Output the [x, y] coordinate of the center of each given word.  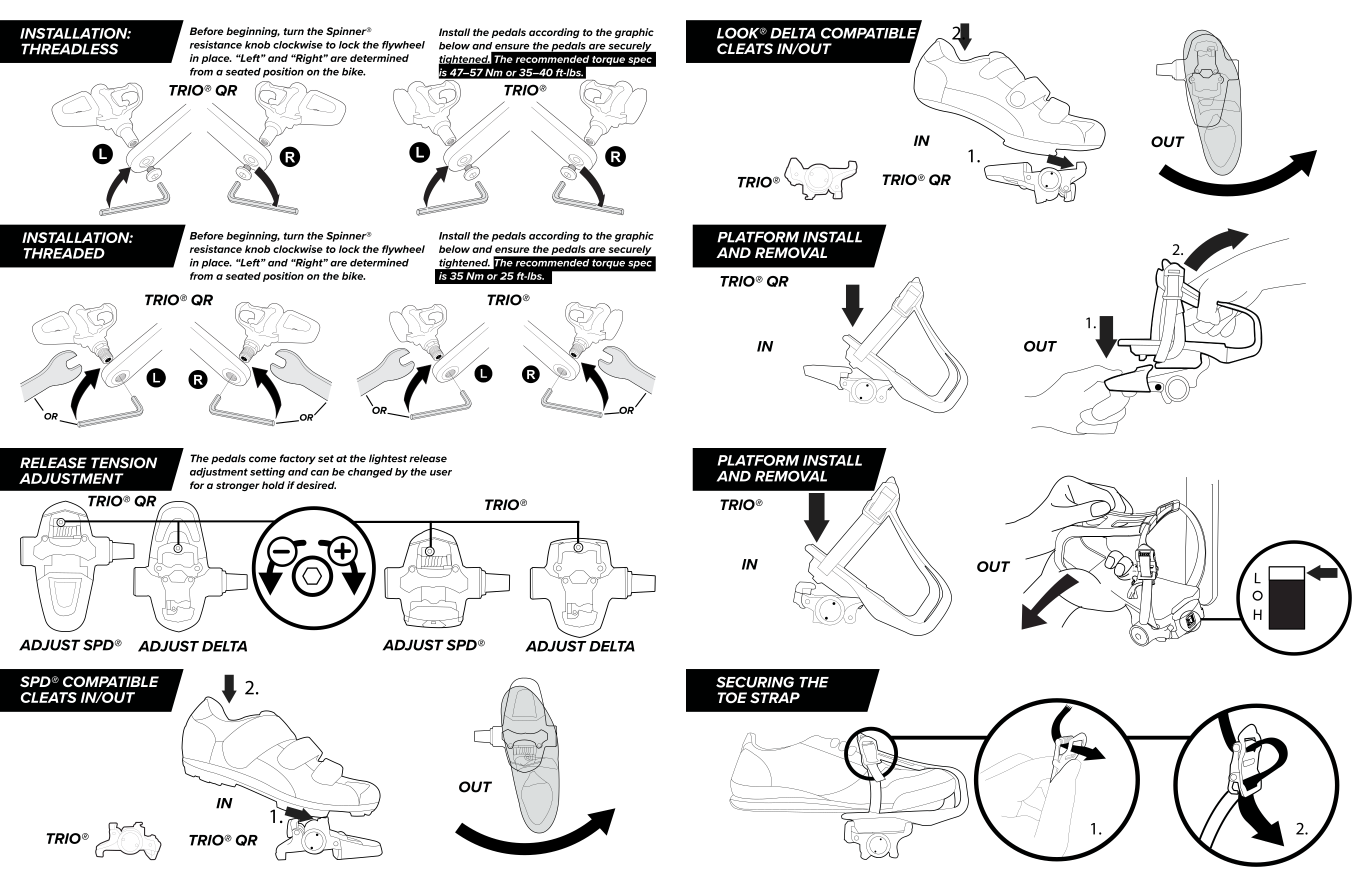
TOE [732, 697]
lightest [388, 459]
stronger [238, 486]
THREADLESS [69, 49]
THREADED [64, 253]
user [441, 473]
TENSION [124, 463]
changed [370, 473]
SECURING [755, 682]
